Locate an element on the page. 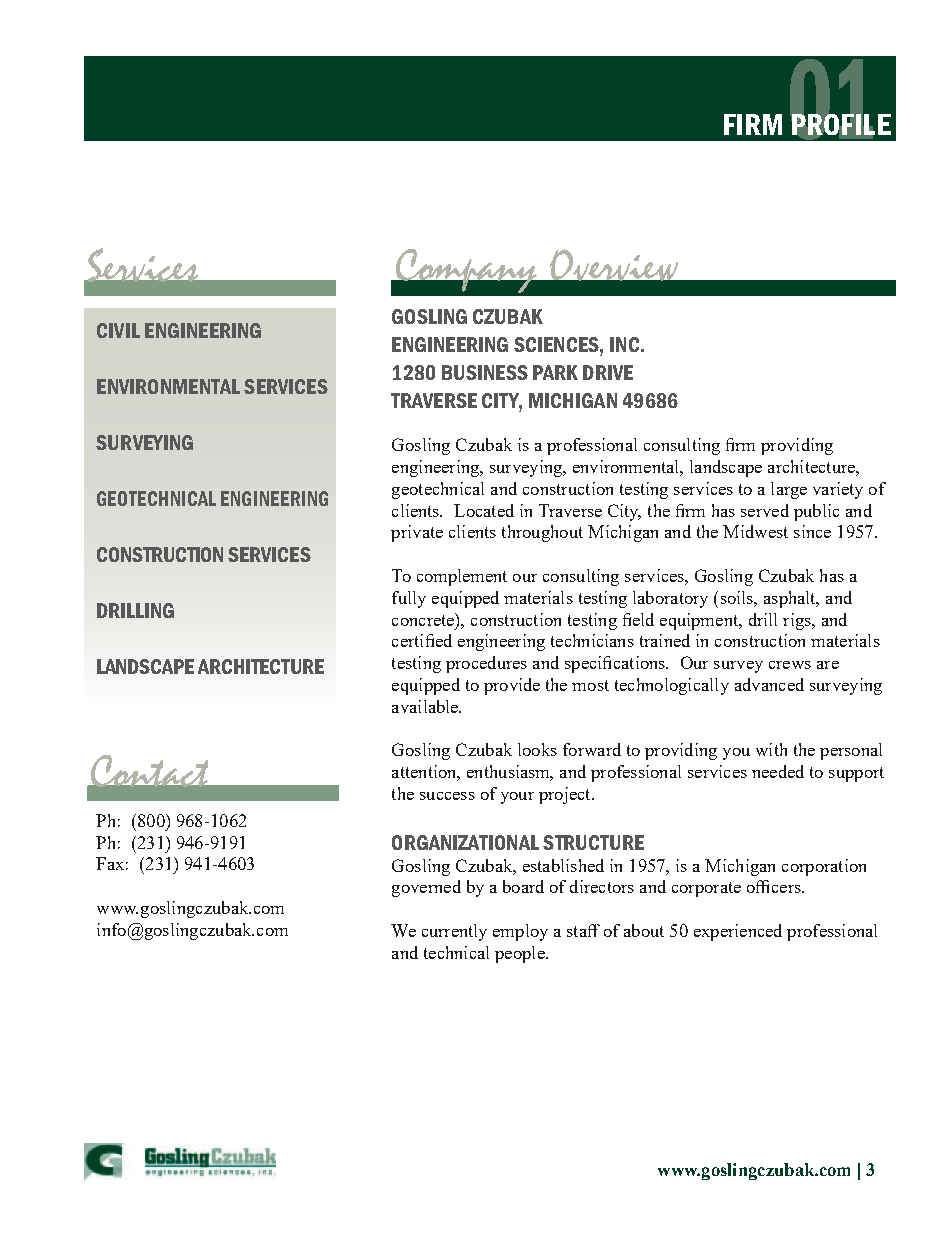  BUSINESS is located at coordinates (485, 372).
